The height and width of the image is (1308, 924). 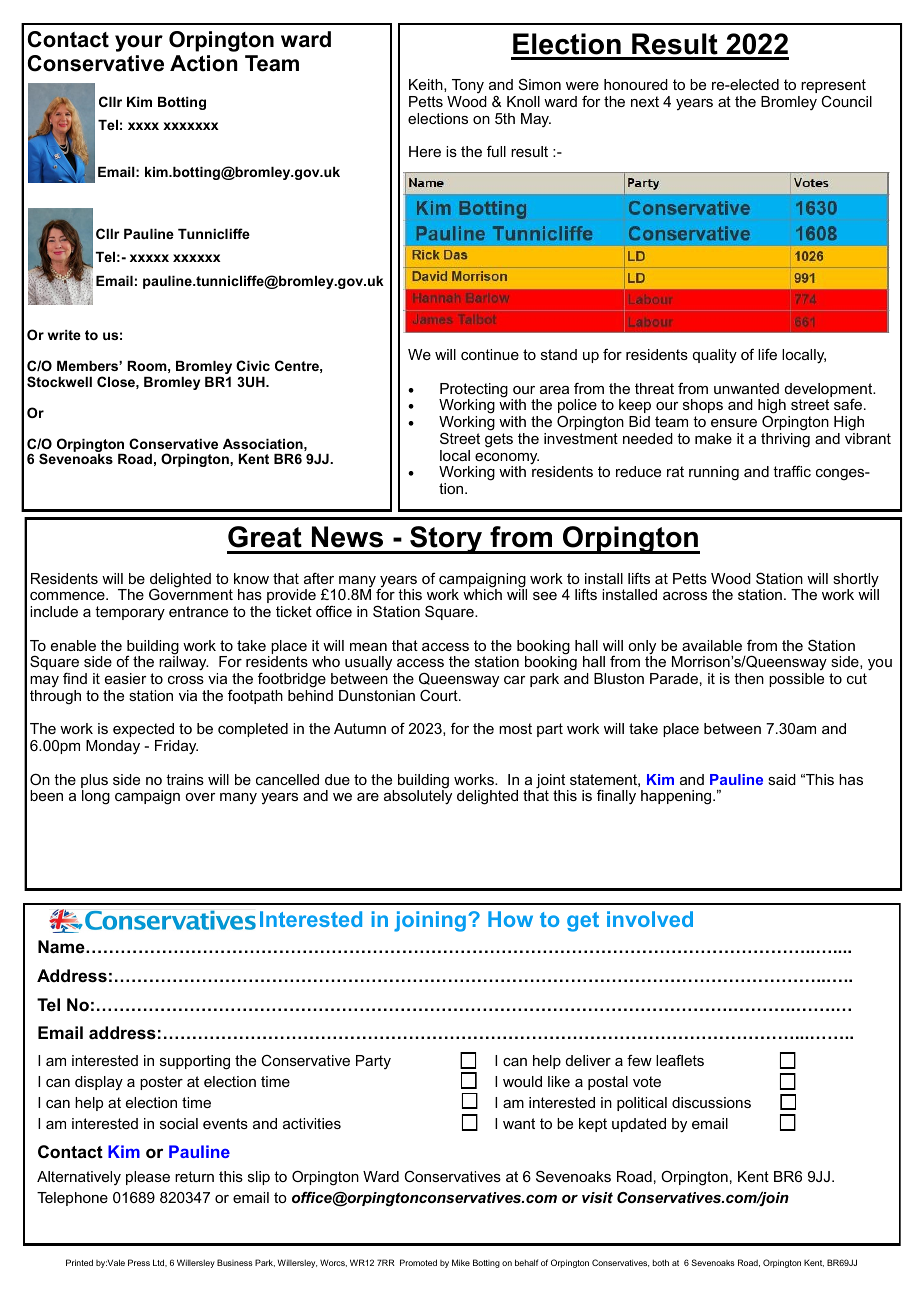 I want to click on said, so click(x=782, y=779).
